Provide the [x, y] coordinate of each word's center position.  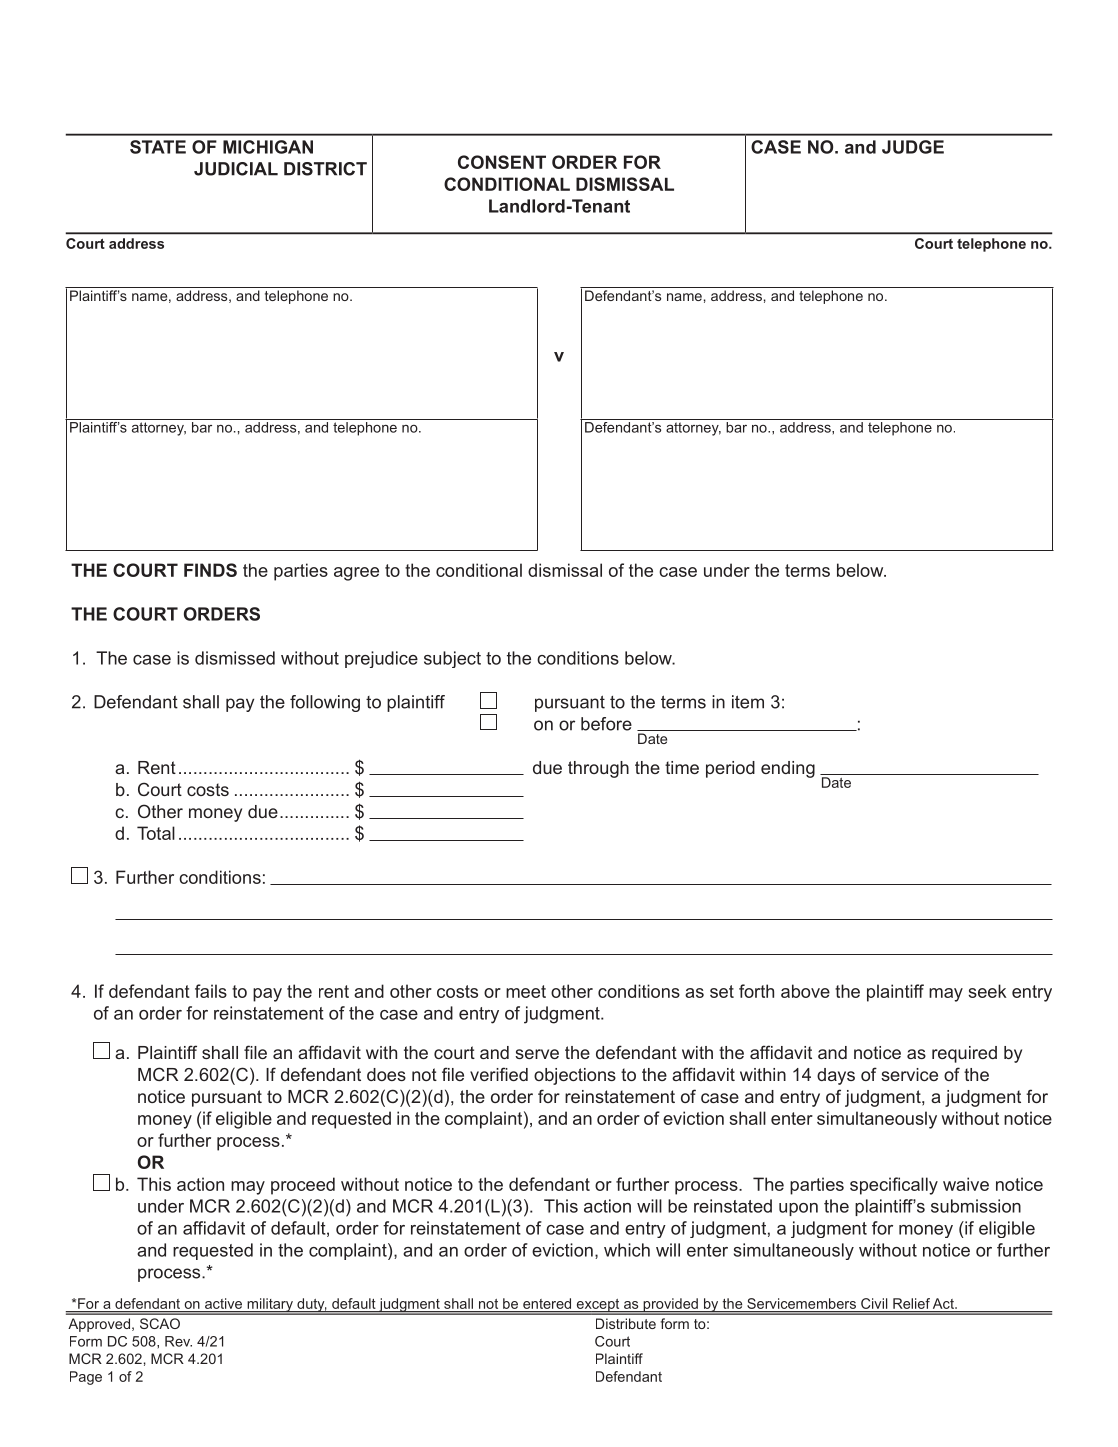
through [598, 769]
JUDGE [913, 147]
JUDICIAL [236, 169]
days [836, 1076]
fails [211, 991]
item [748, 702]
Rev [178, 1341]
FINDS [210, 570]
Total [156, 833]
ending [788, 769]
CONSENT [502, 162]
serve [537, 1054]
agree [356, 574]
